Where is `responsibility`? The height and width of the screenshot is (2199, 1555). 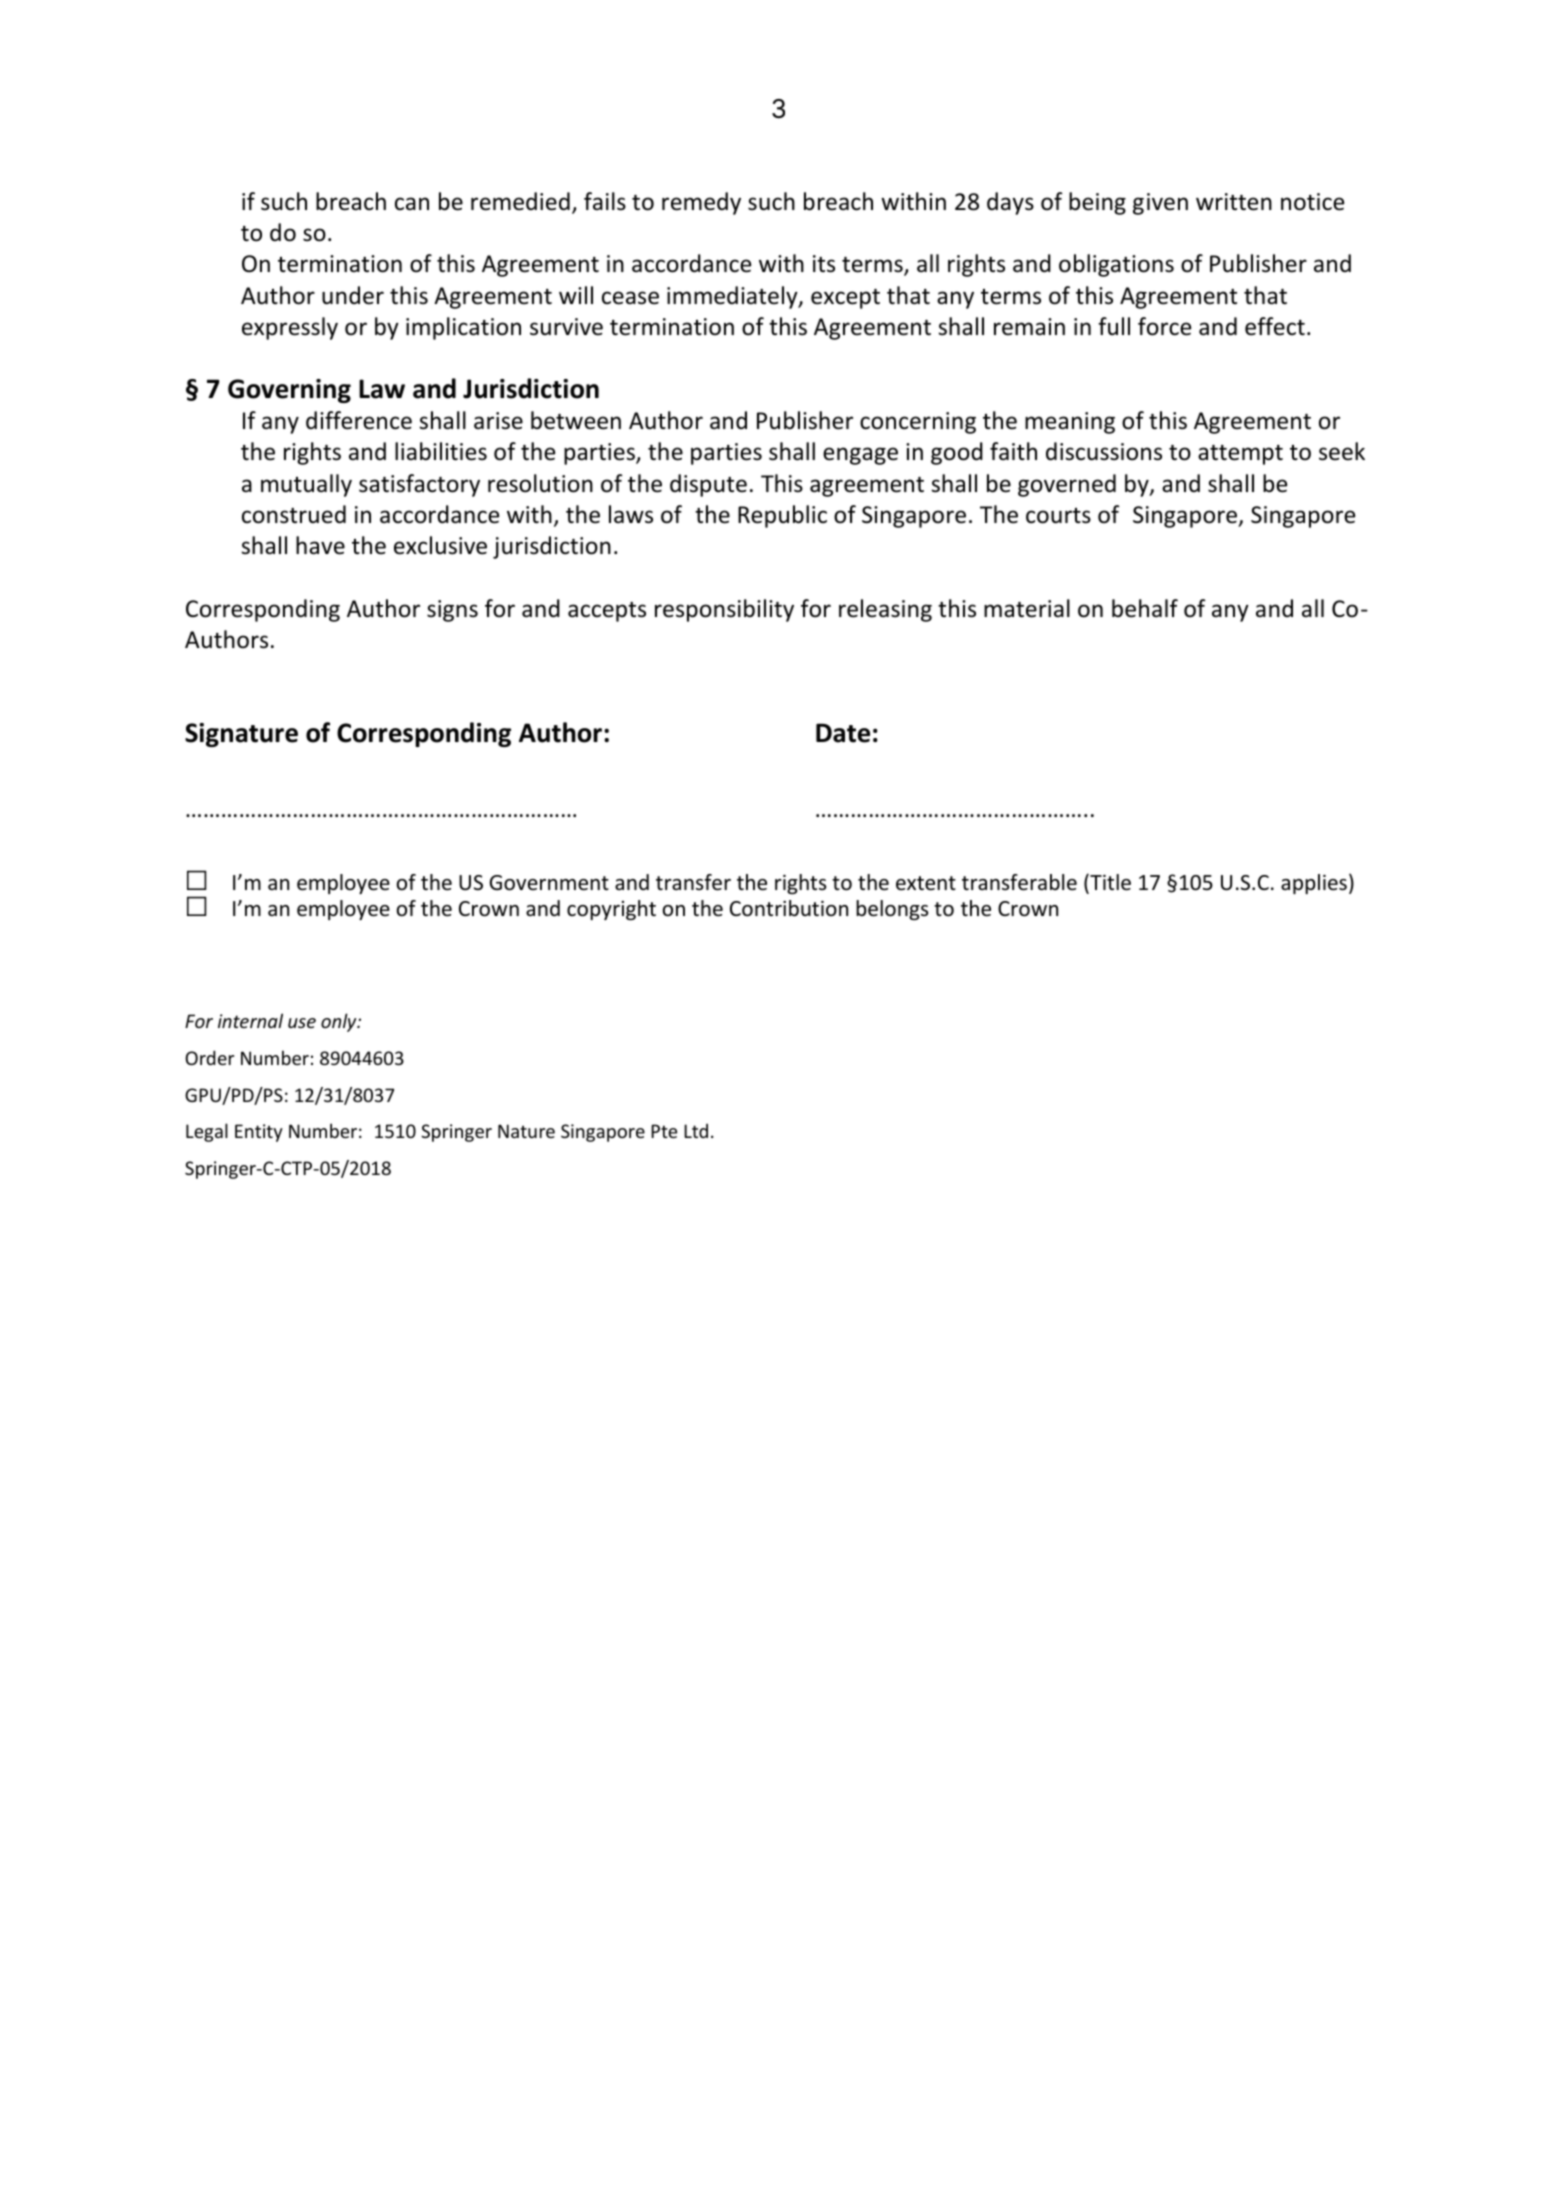 responsibility is located at coordinates (724, 610).
